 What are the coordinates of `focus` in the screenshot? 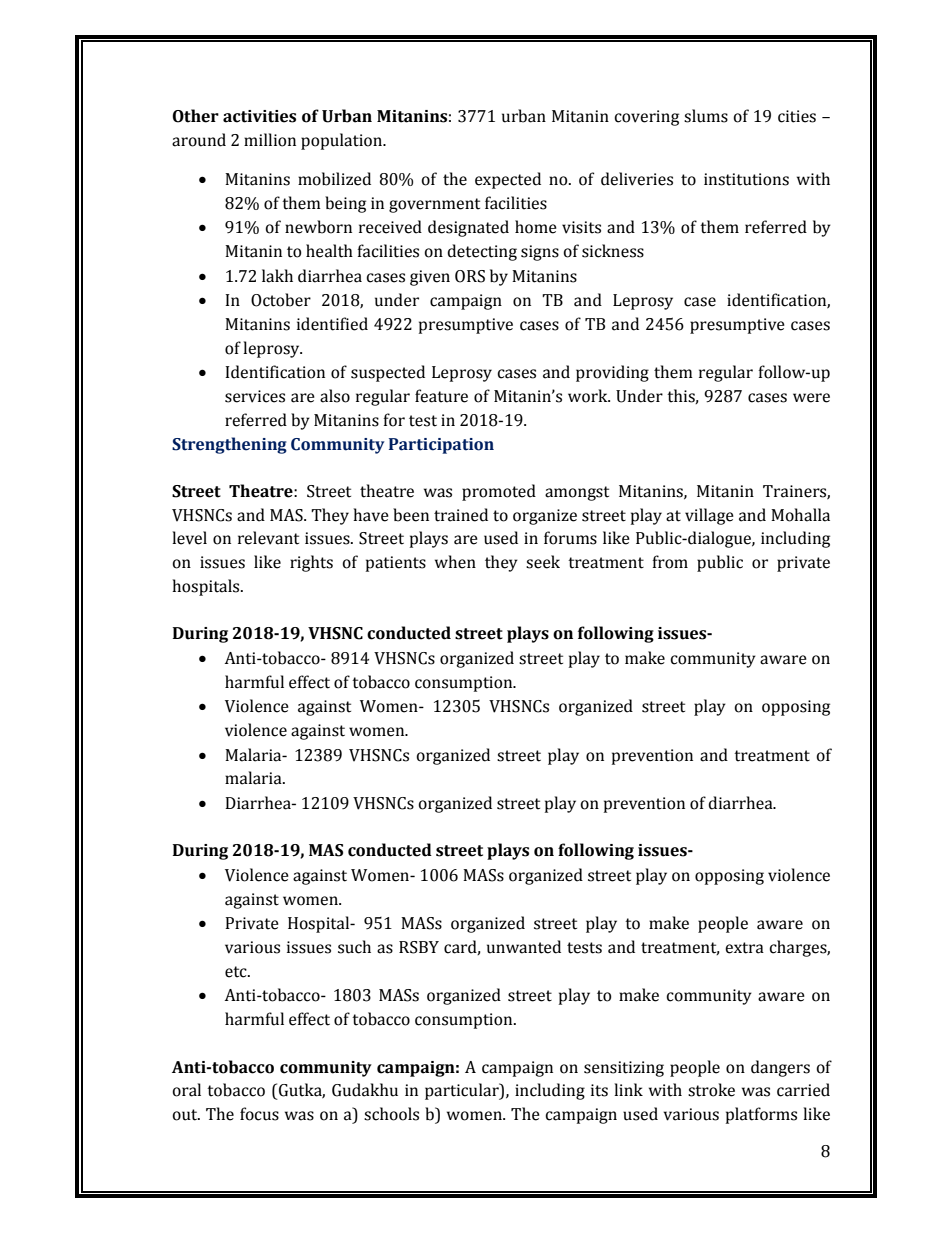 It's located at (259, 1114).
